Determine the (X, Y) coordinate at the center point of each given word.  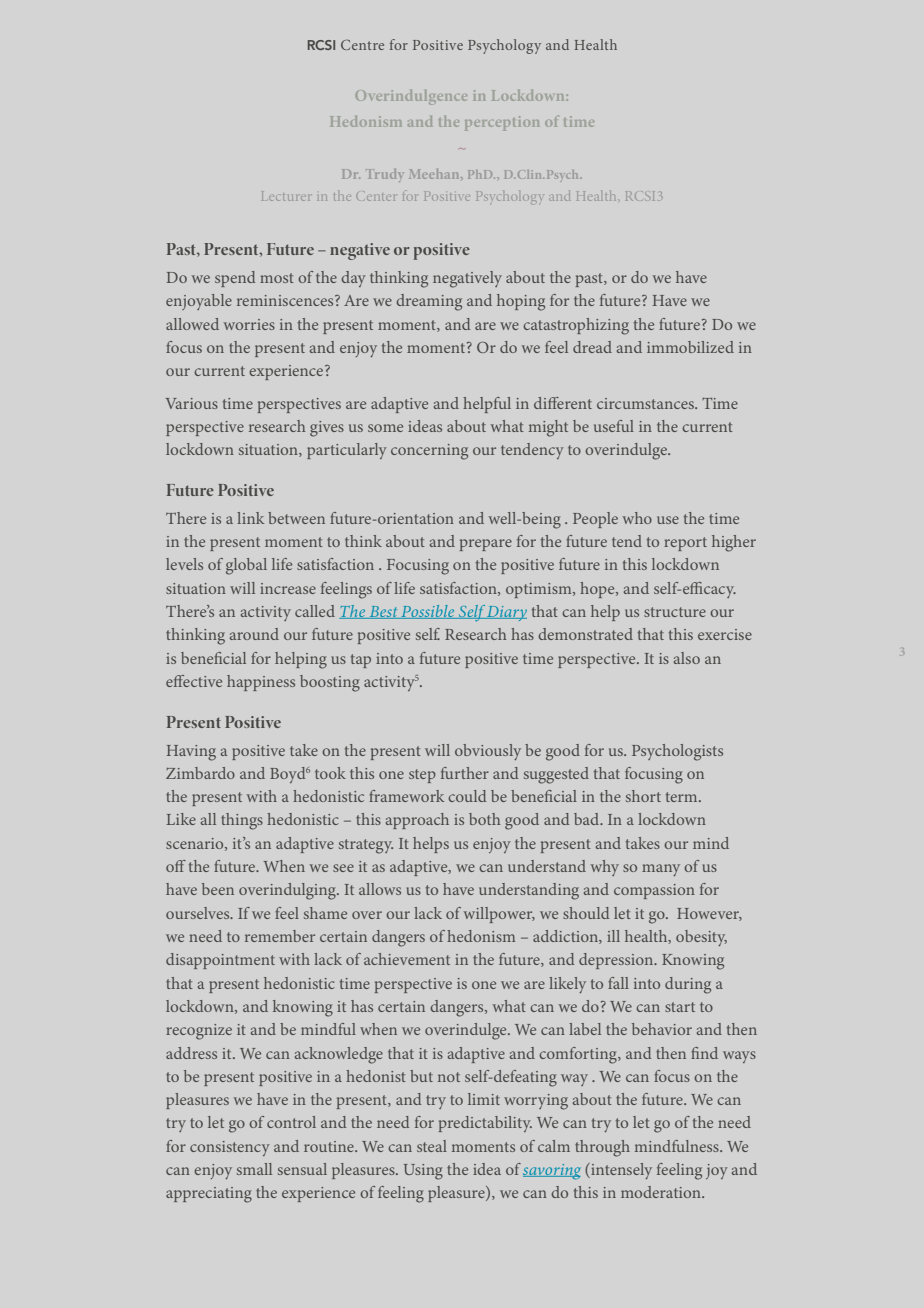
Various (192, 403)
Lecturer (285, 196)
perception (502, 123)
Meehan (435, 174)
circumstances (646, 403)
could (467, 796)
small (254, 1169)
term (683, 797)
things (242, 821)
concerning (429, 452)
